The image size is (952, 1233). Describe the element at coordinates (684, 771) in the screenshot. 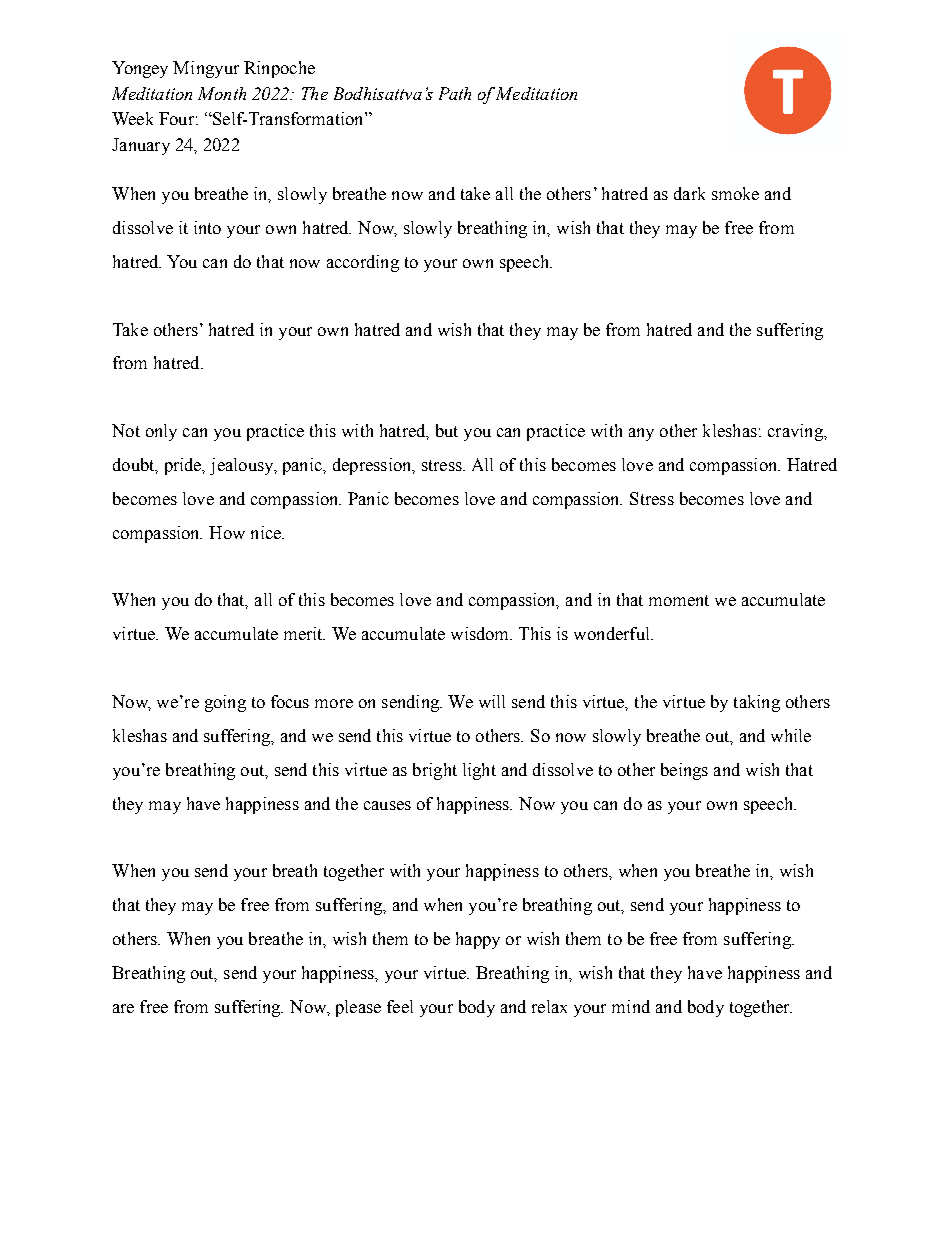

I see `beings` at that location.
